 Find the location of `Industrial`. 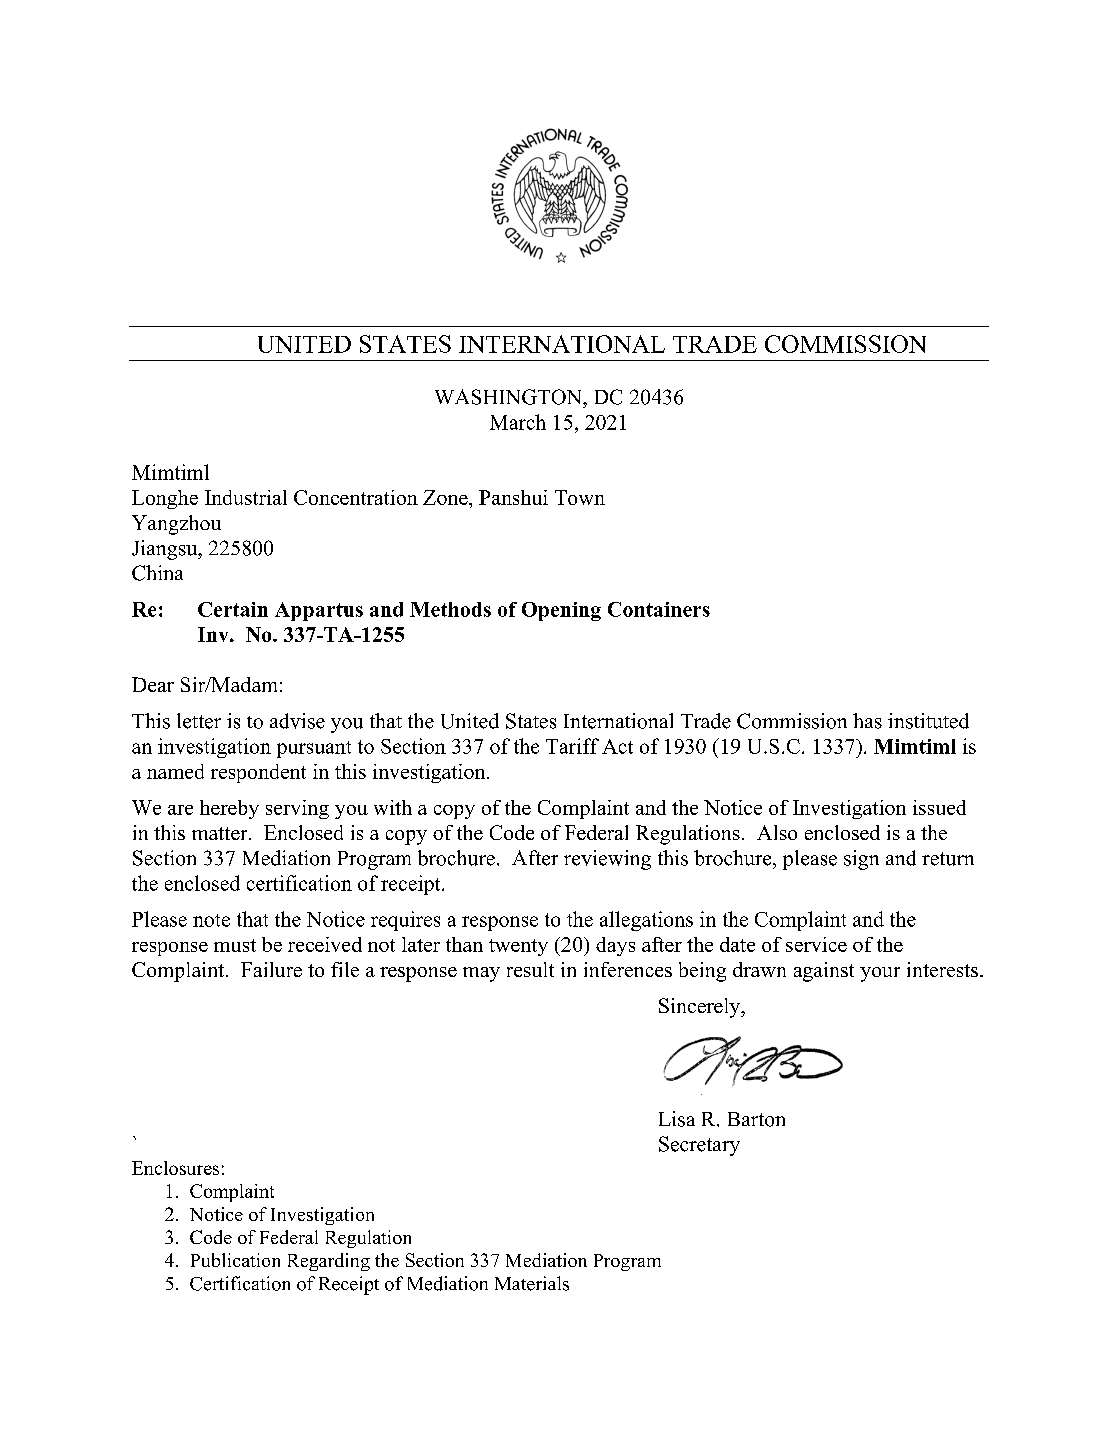

Industrial is located at coordinates (246, 497).
